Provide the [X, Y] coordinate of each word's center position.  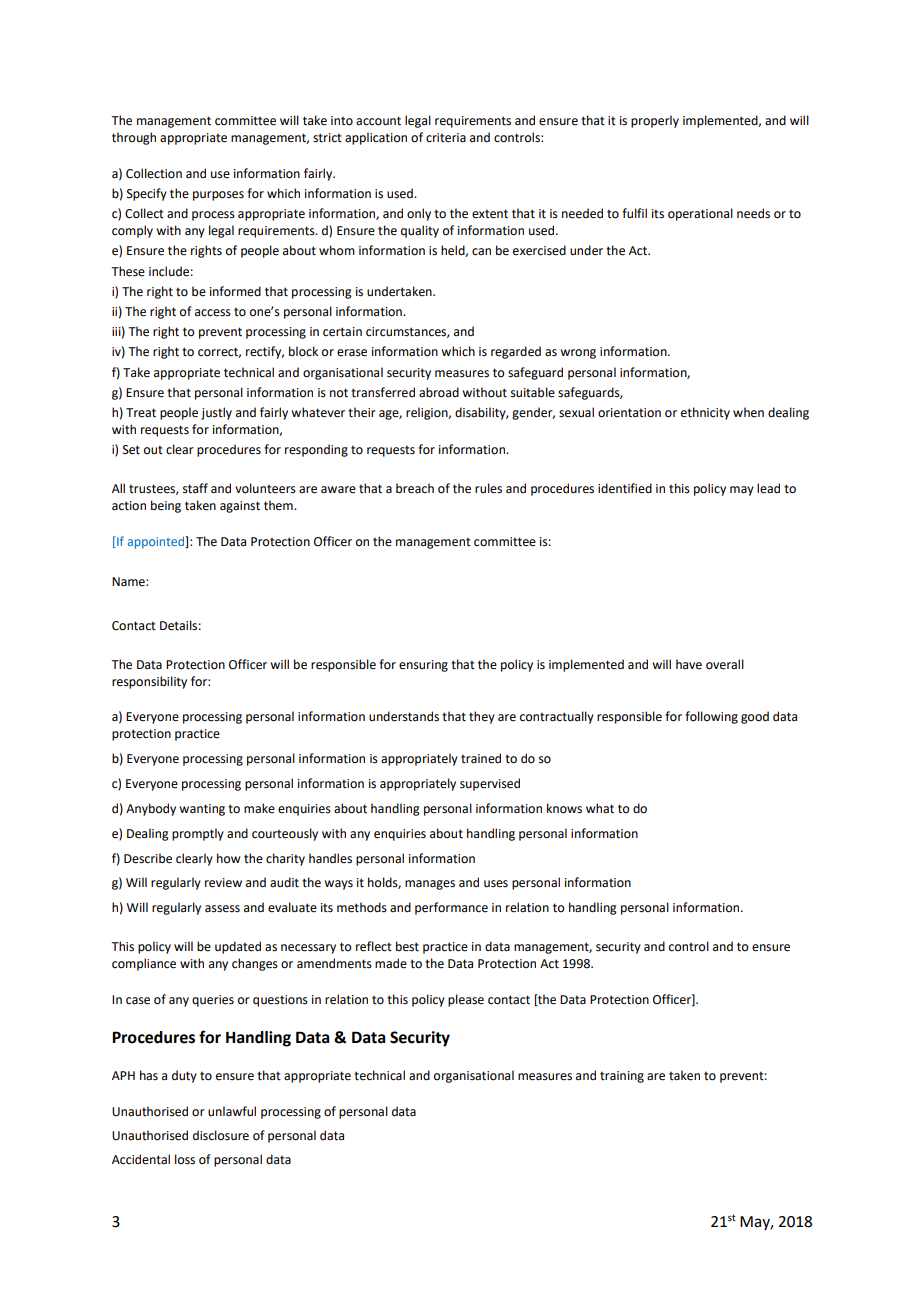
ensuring [423, 666]
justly [216, 413]
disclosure [221, 1135]
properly [655, 121]
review [223, 883]
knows [564, 808]
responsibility [149, 682]
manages [430, 885]
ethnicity [705, 413]
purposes [218, 196]
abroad [439, 392]
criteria [446, 138]
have [689, 664]
